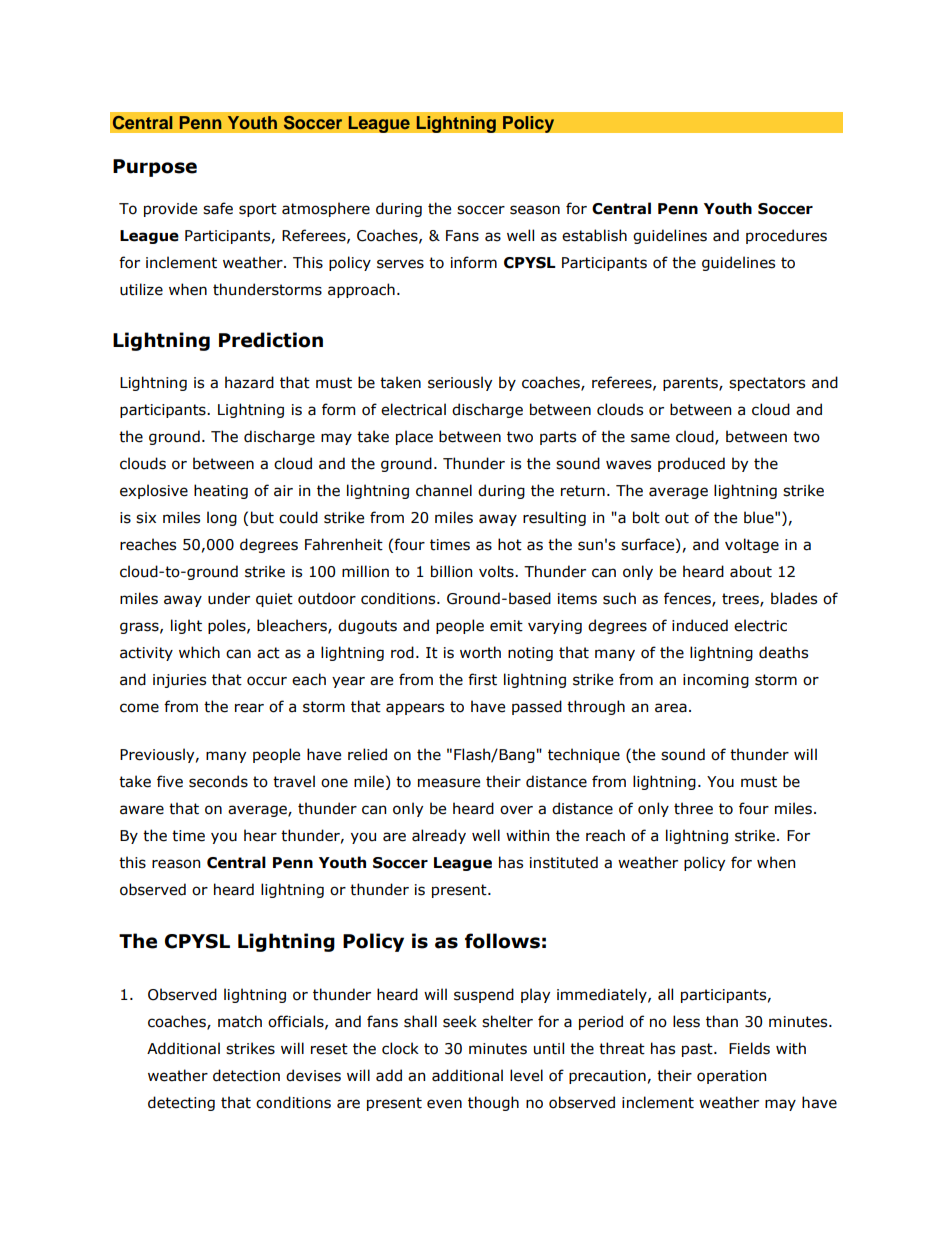  What do you see at coordinates (786, 236) in the document?
I see `procedures` at bounding box center [786, 236].
